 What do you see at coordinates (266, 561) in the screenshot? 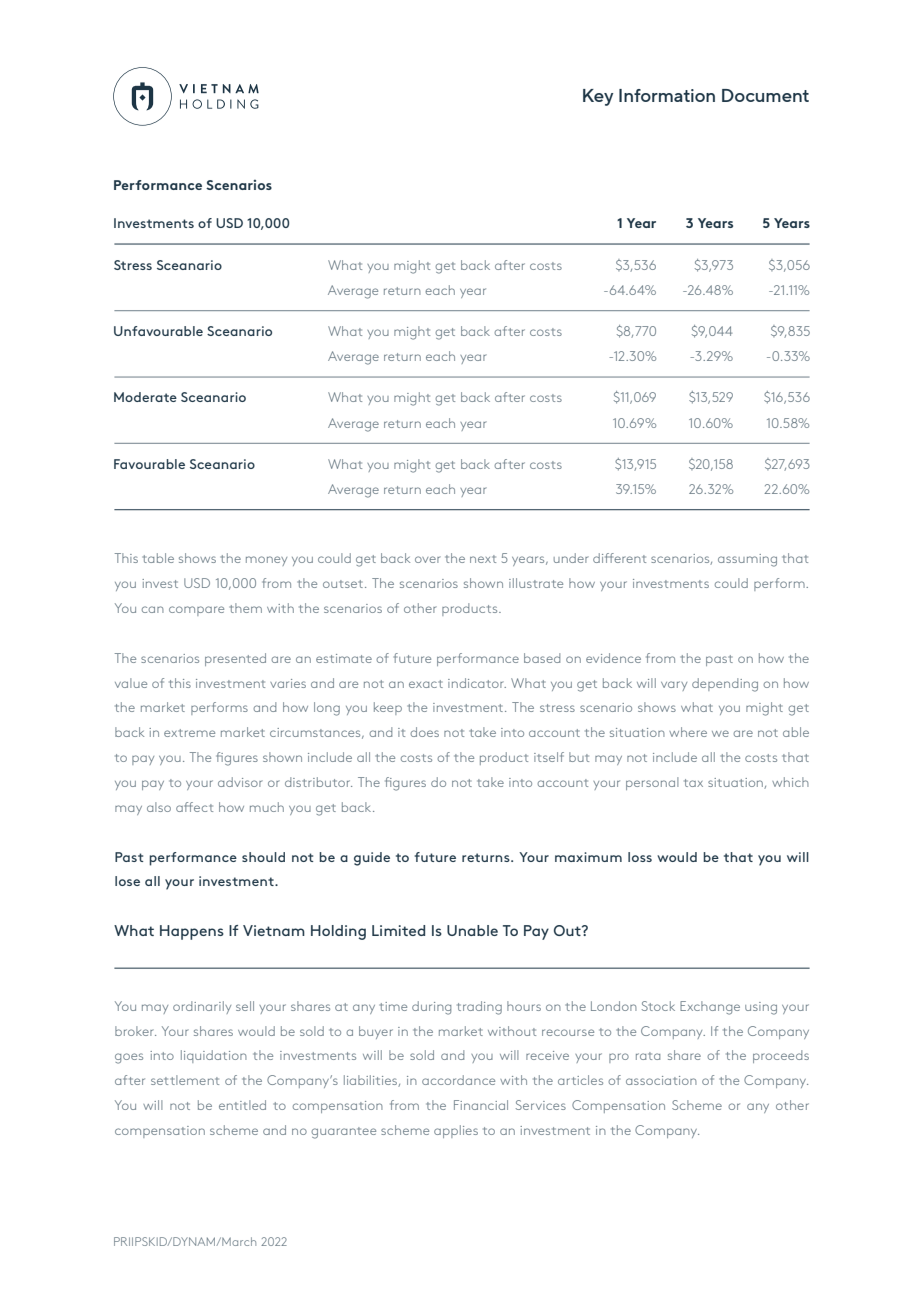
I see `money` at bounding box center [266, 561].
